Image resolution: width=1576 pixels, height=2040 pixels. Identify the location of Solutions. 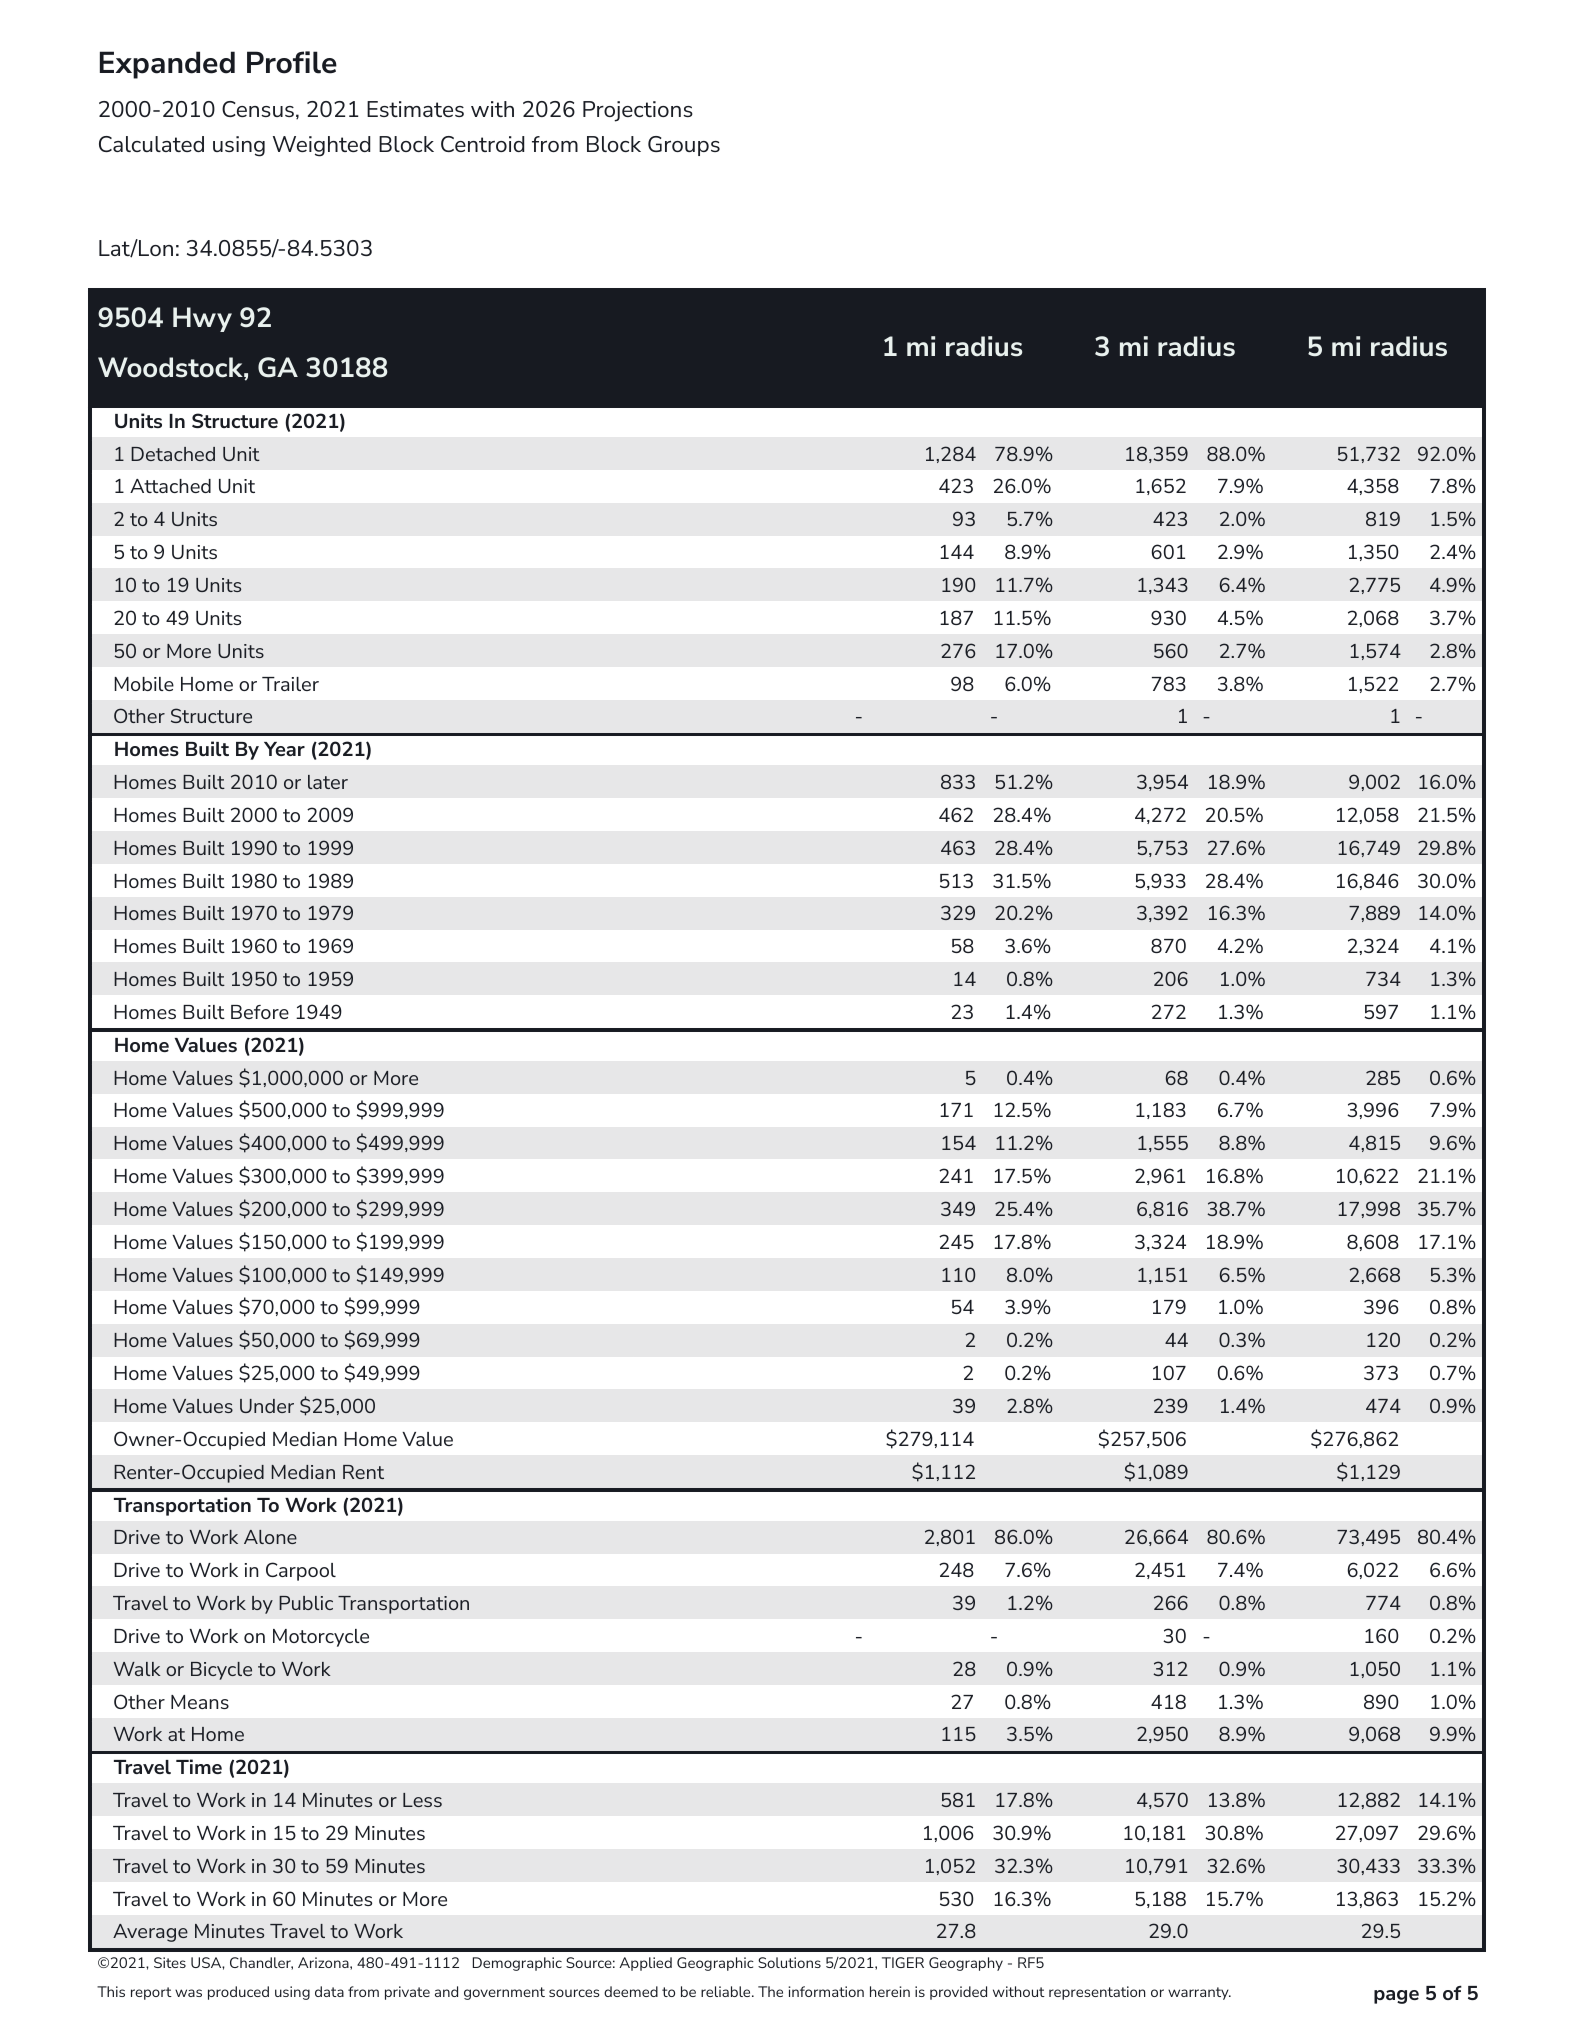
(789, 1962).
